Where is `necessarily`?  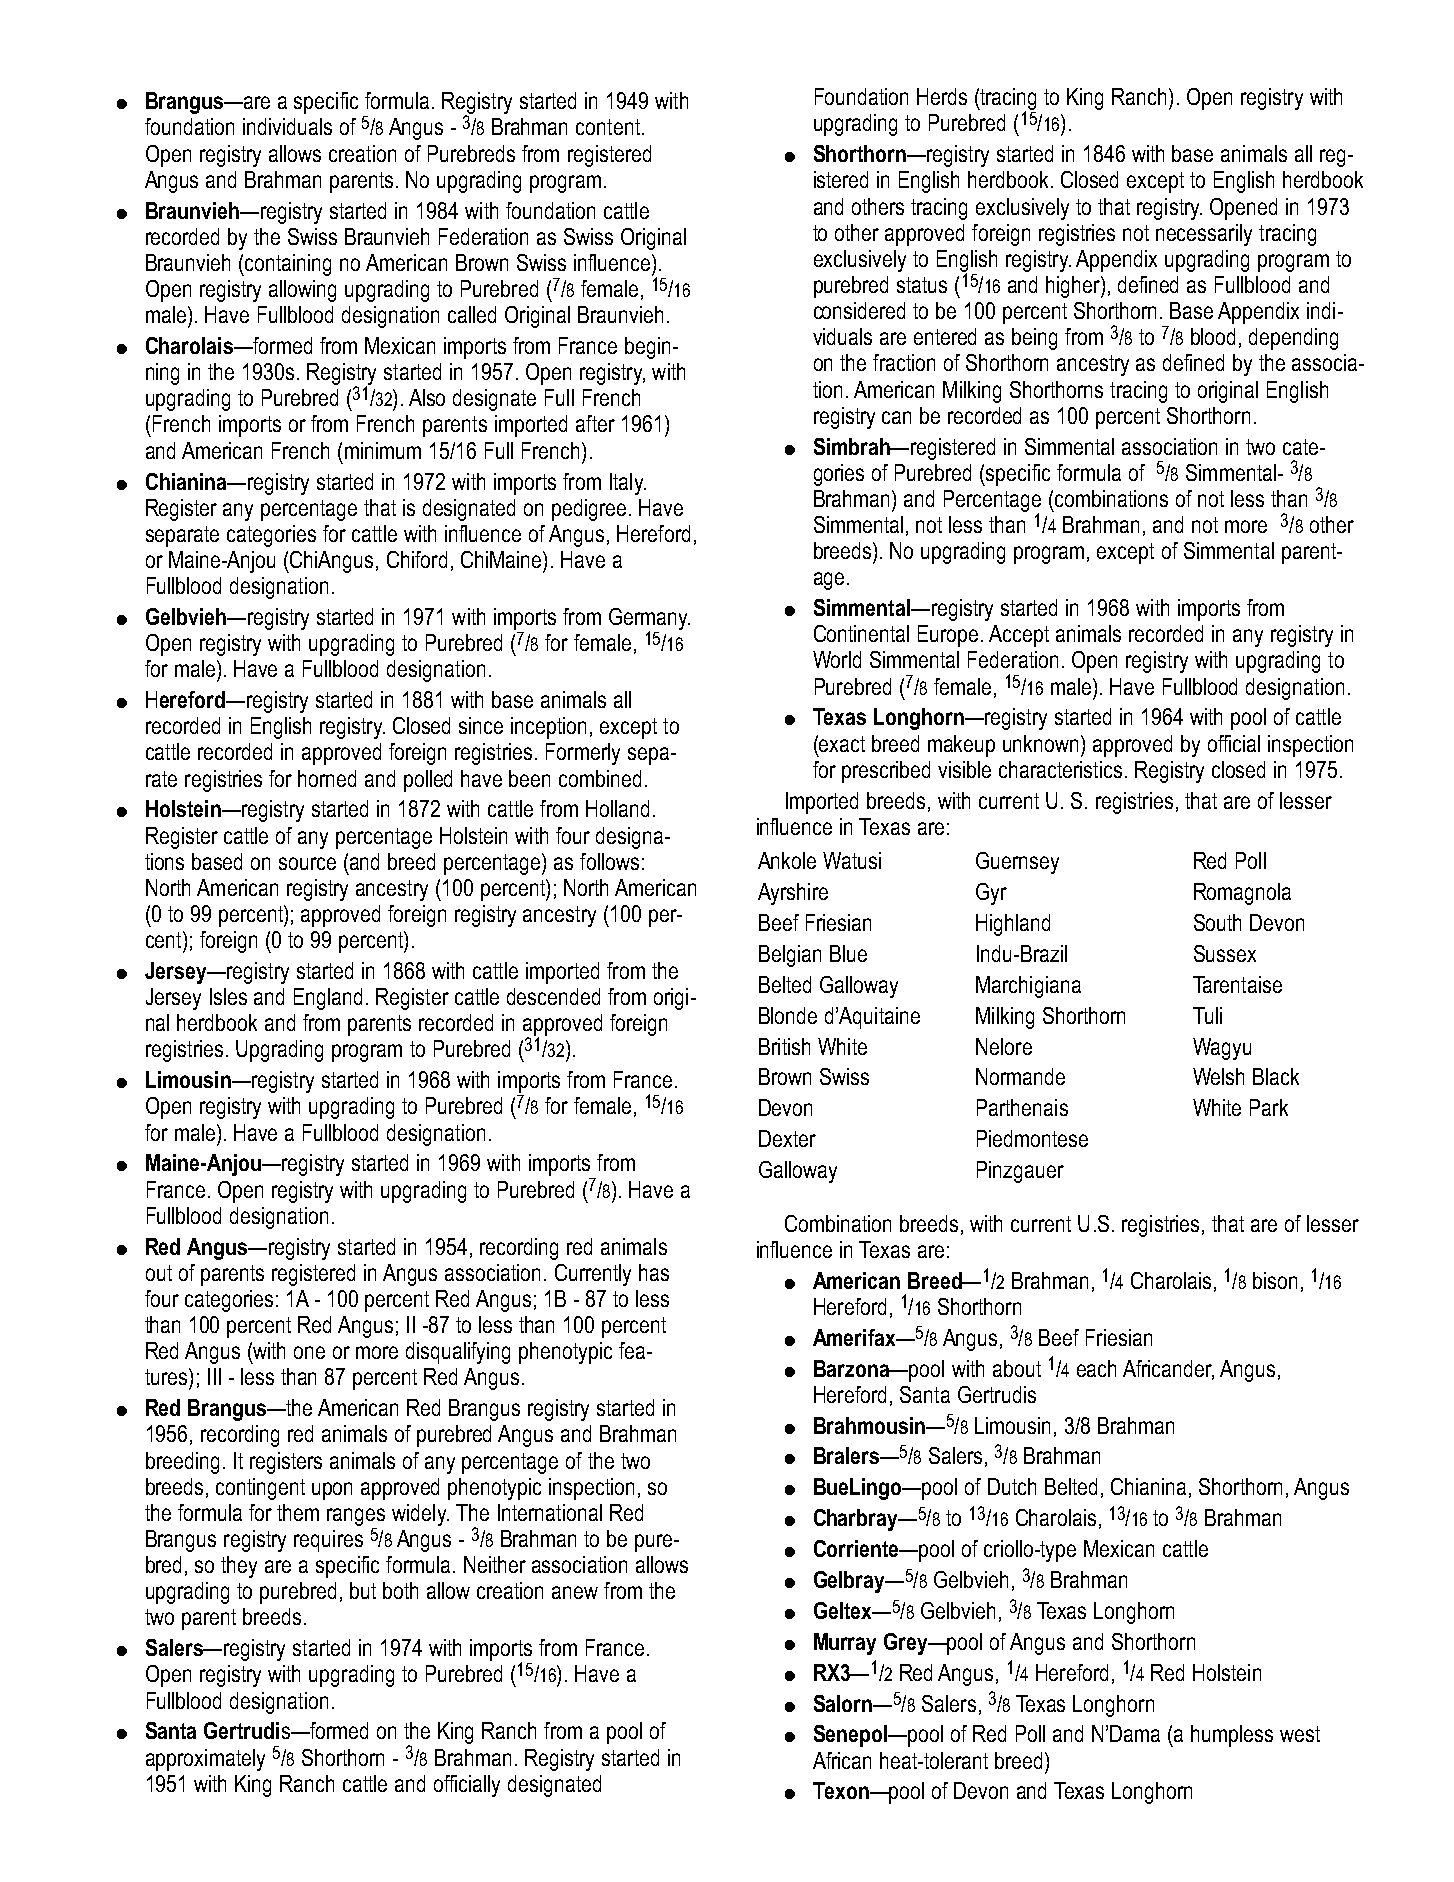 necessarily is located at coordinates (1204, 235).
